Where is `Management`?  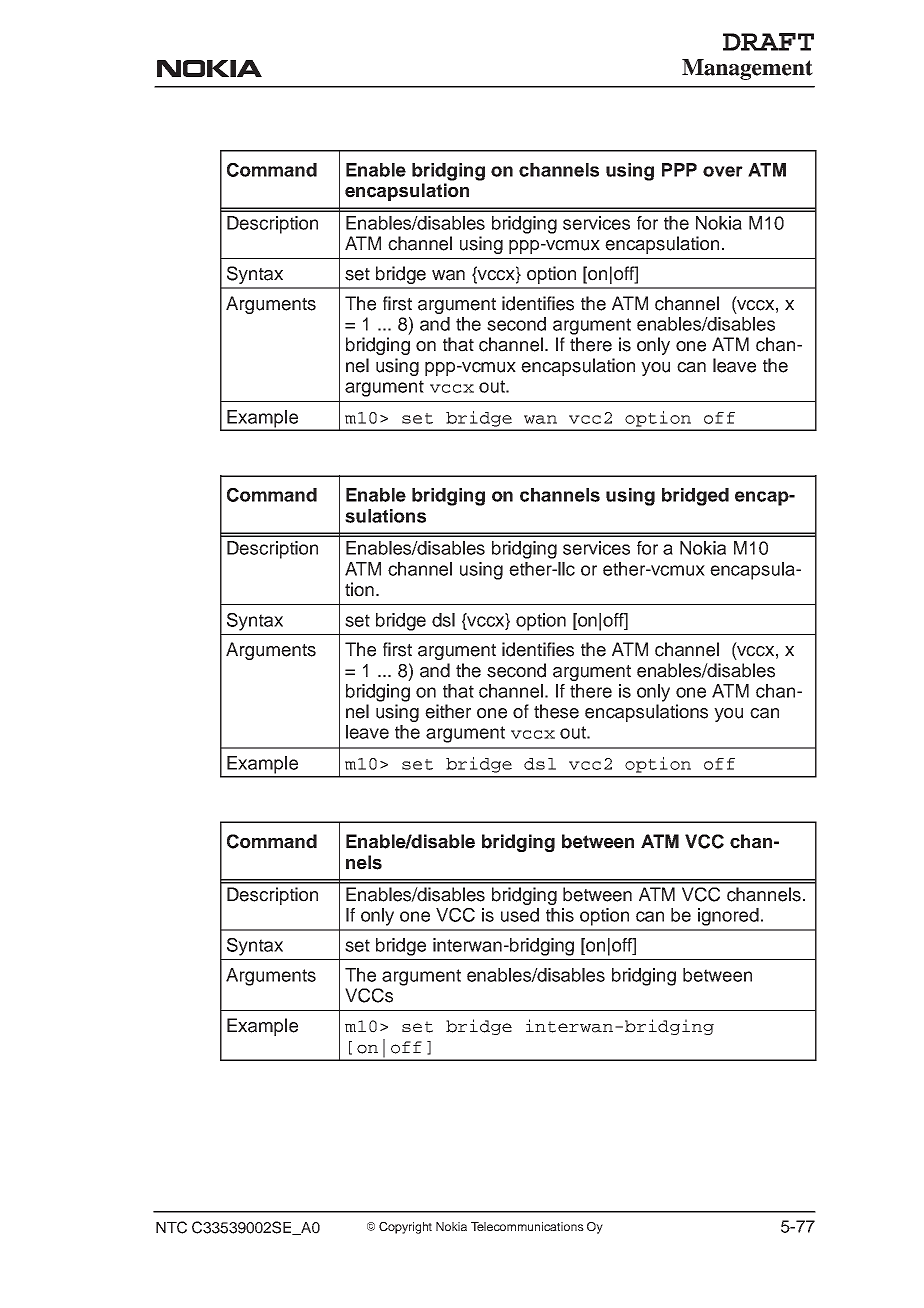 Management is located at coordinates (747, 69).
